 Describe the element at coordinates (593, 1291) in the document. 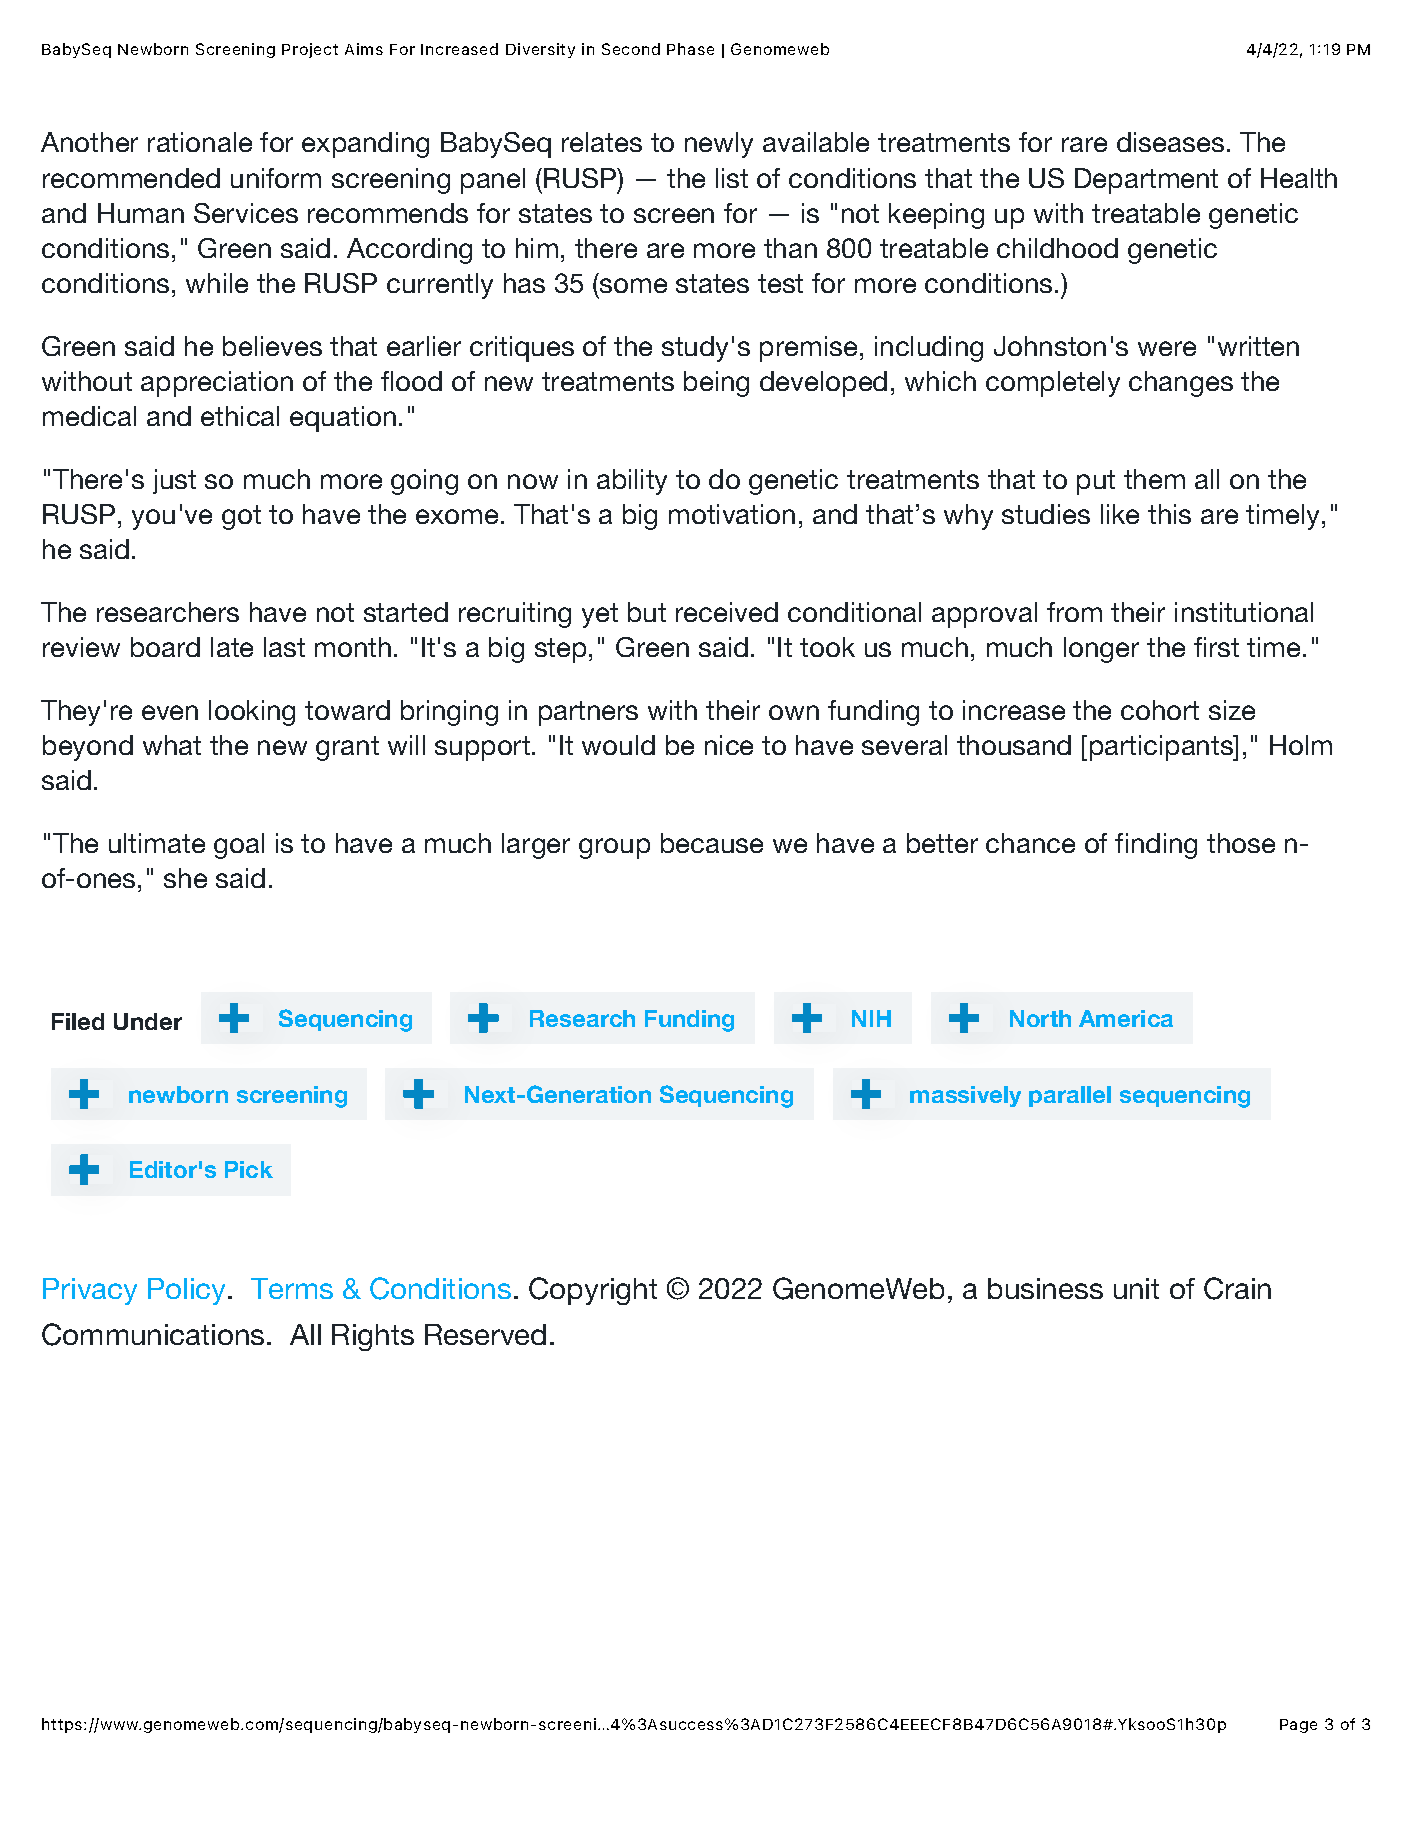

I see `Copyright` at that location.
